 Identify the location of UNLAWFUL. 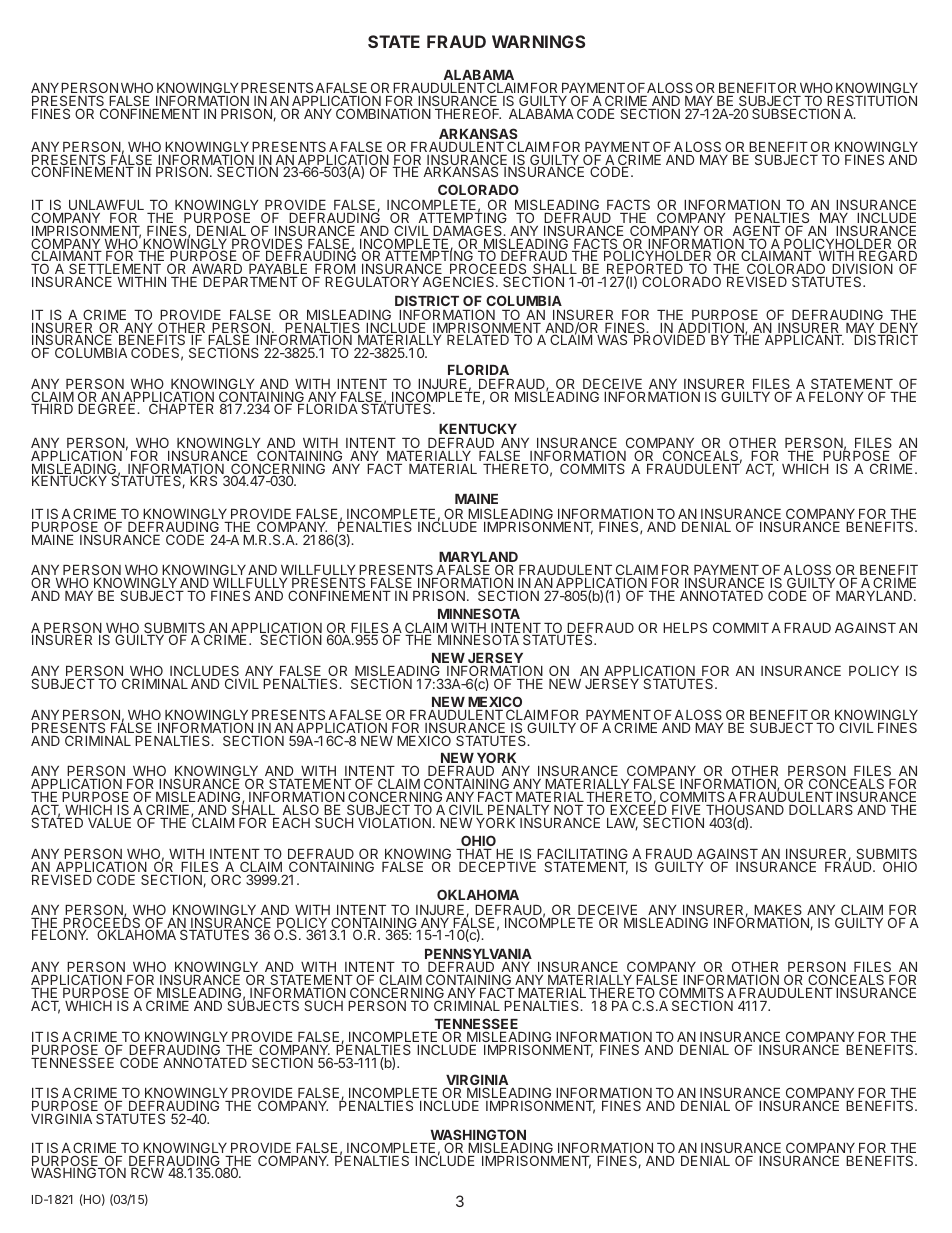
(106, 206).
